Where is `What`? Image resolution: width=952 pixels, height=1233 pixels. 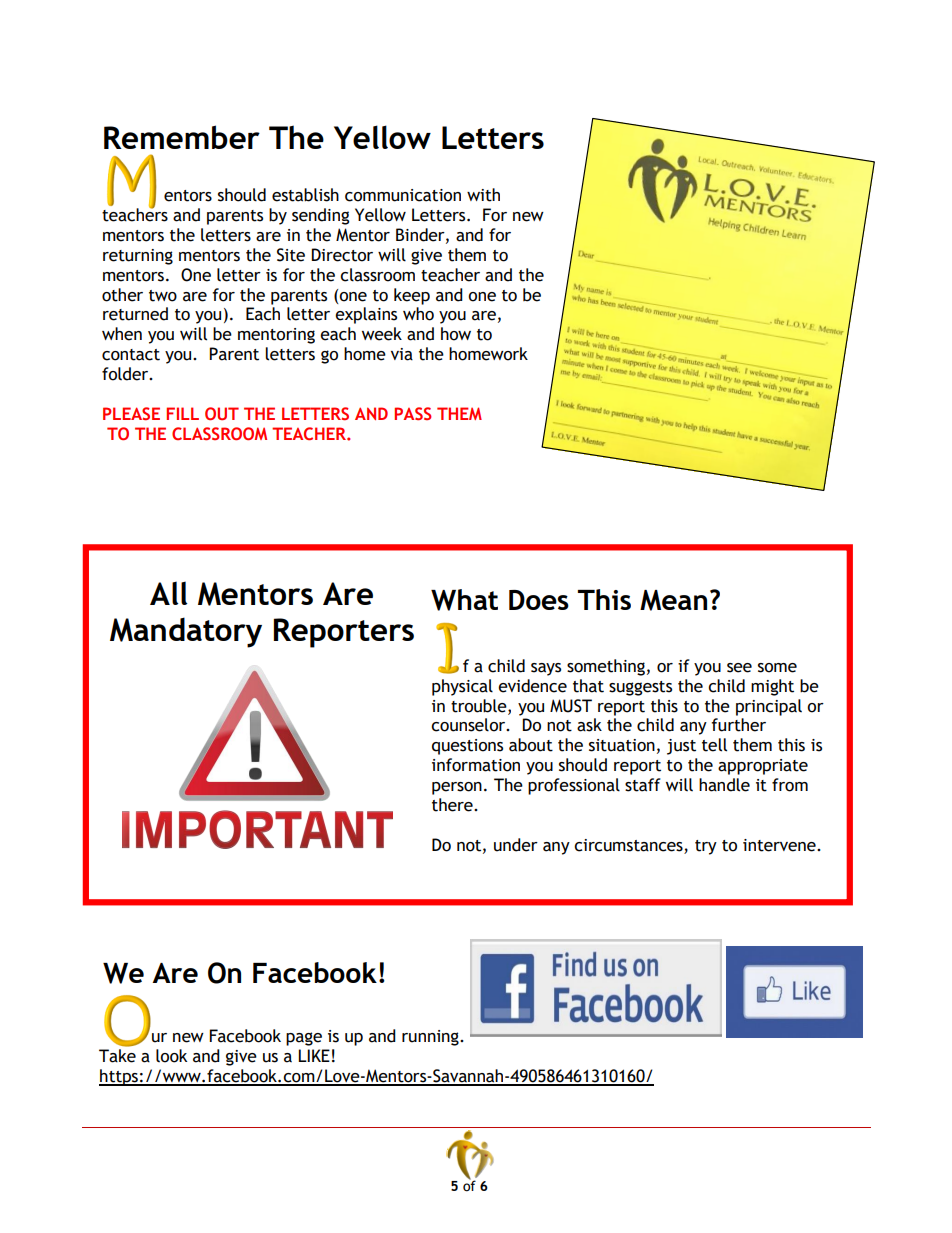
What is located at coordinates (464, 600).
